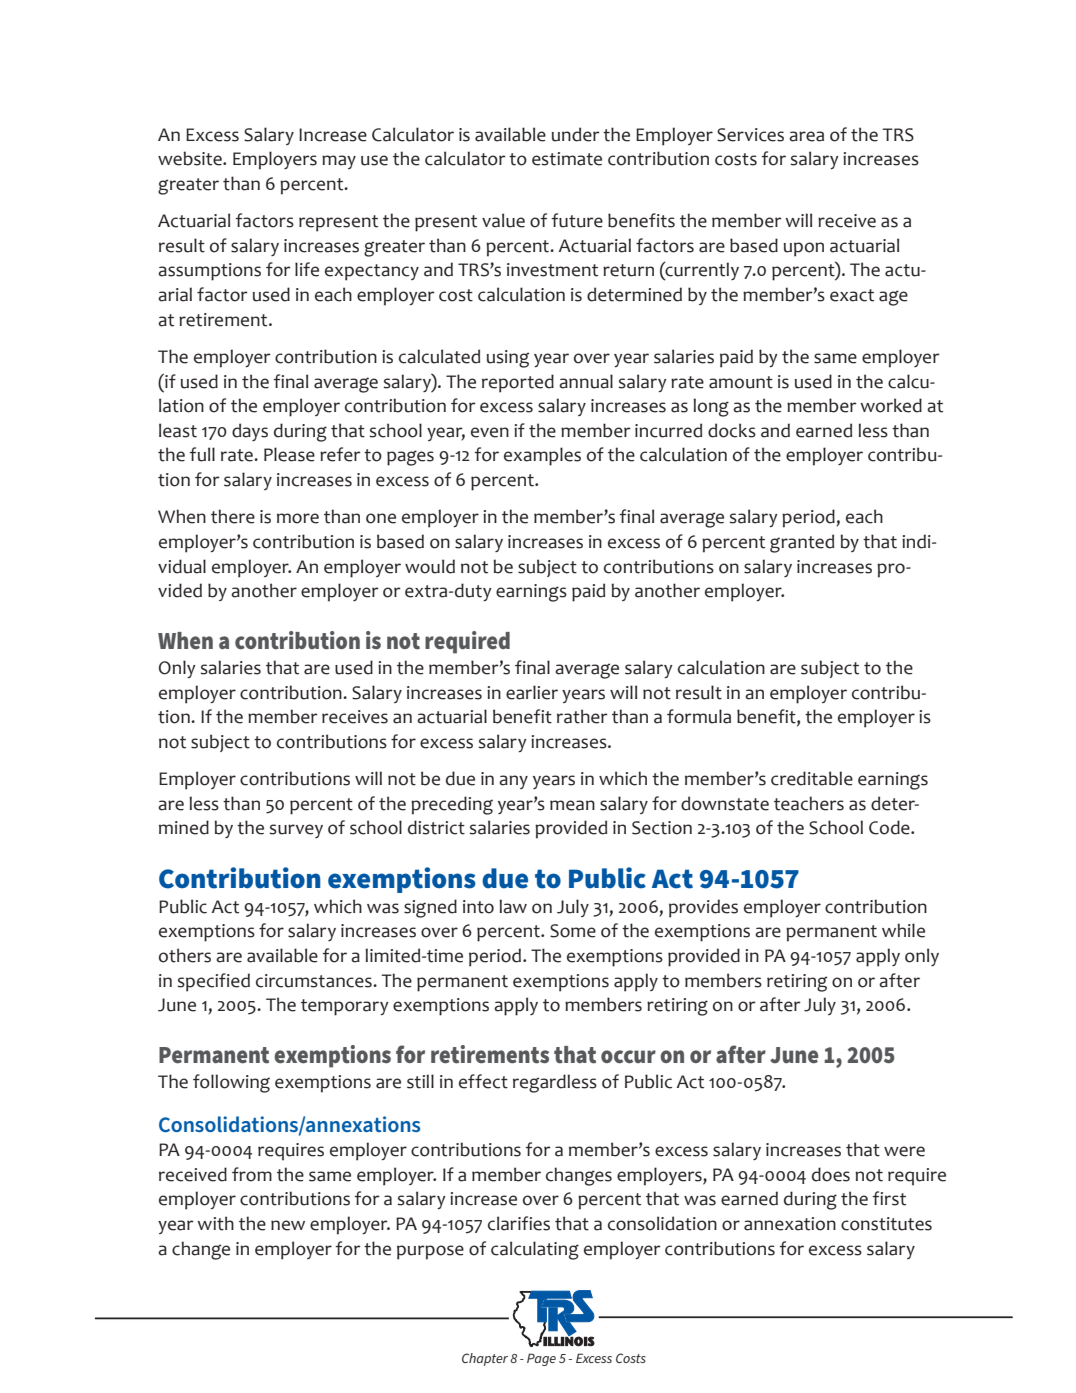 The width and height of the screenshot is (1076, 1393). What do you see at coordinates (288, 1225) in the screenshot?
I see `new` at bounding box center [288, 1225].
